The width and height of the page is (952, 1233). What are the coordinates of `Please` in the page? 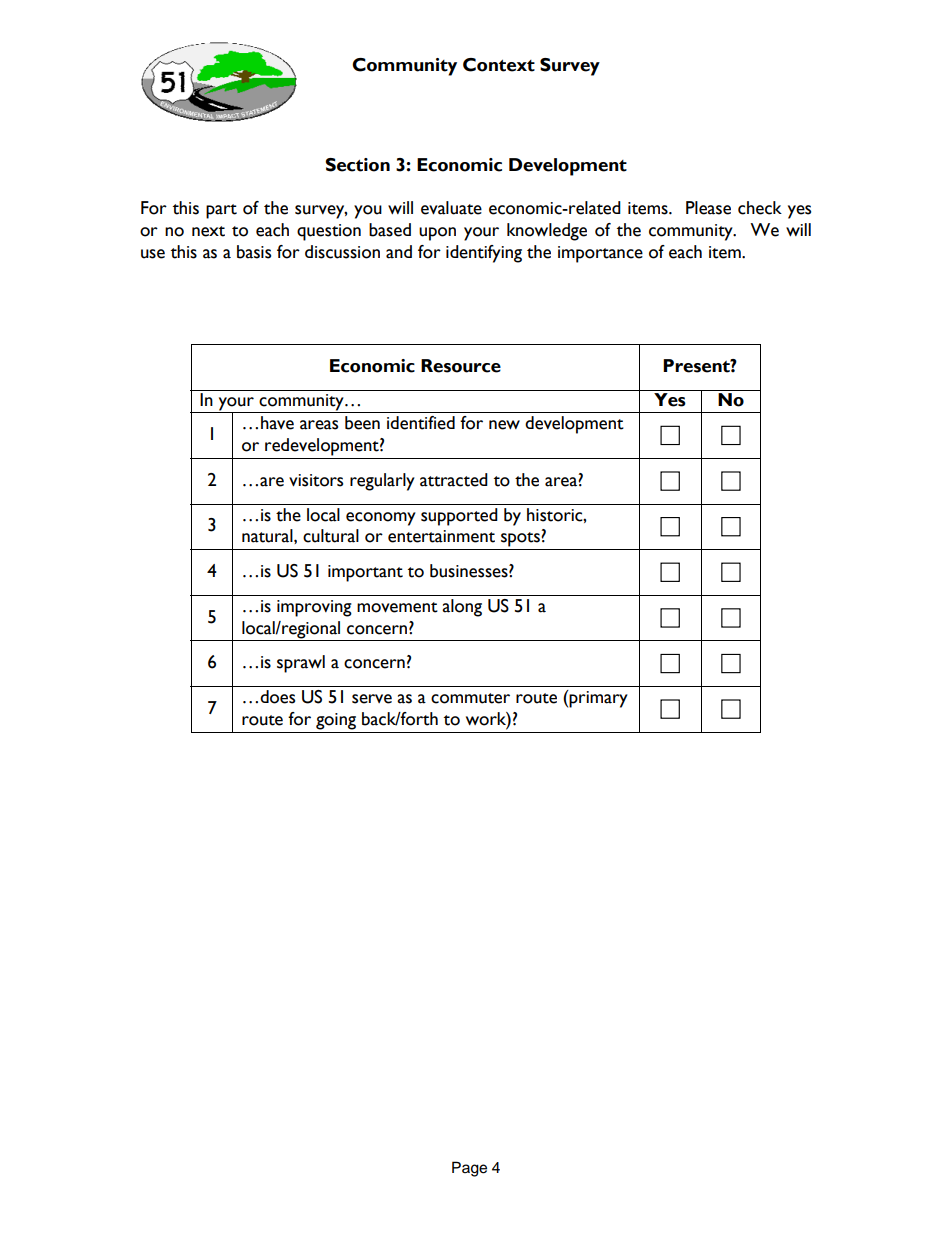 It's located at (708, 208).
